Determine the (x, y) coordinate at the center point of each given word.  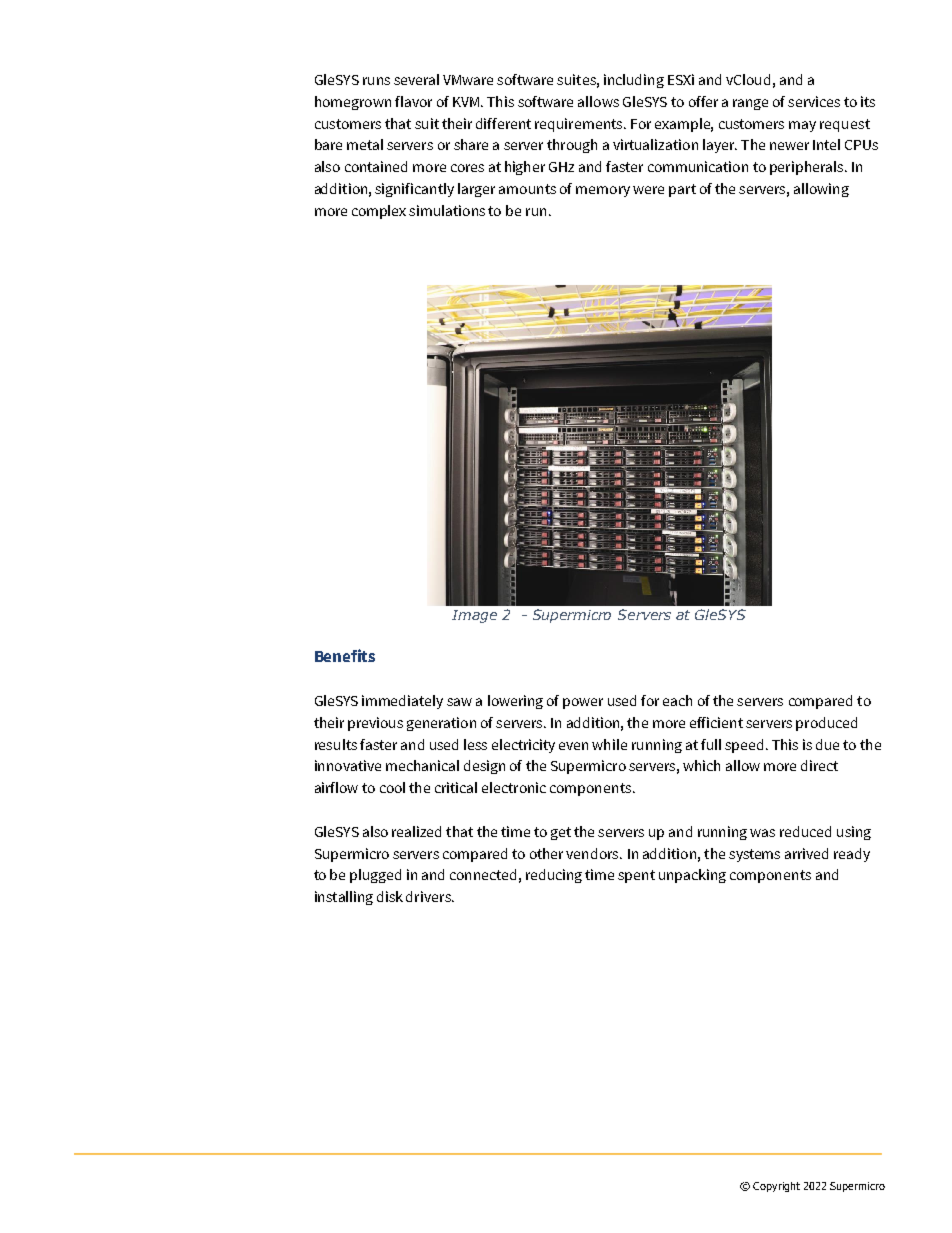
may (802, 126)
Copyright (776, 1187)
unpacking (692, 876)
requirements (580, 125)
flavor (413, 101)
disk (390, 896)
